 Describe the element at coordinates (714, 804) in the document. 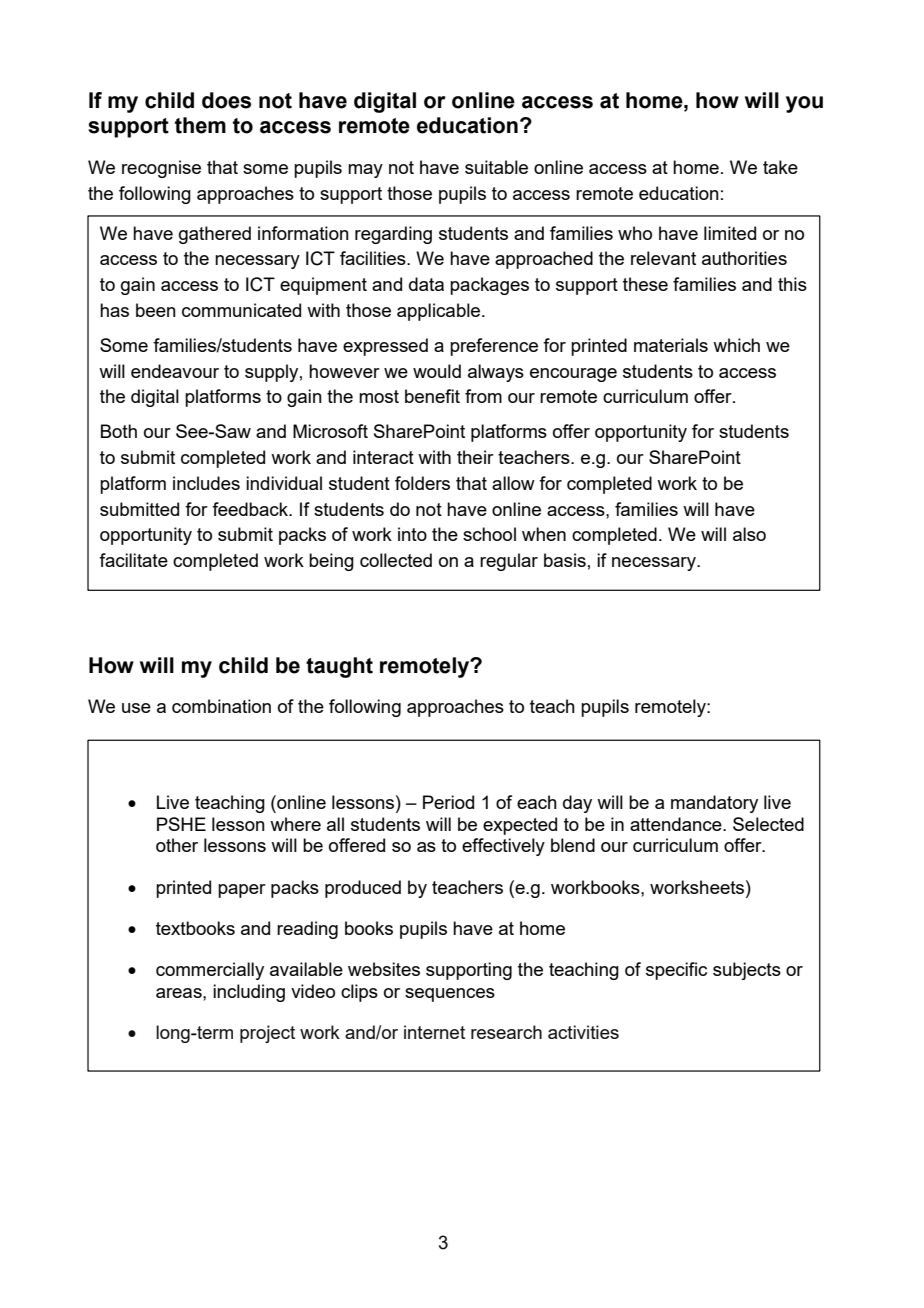

I see `mandatory` at that location.
